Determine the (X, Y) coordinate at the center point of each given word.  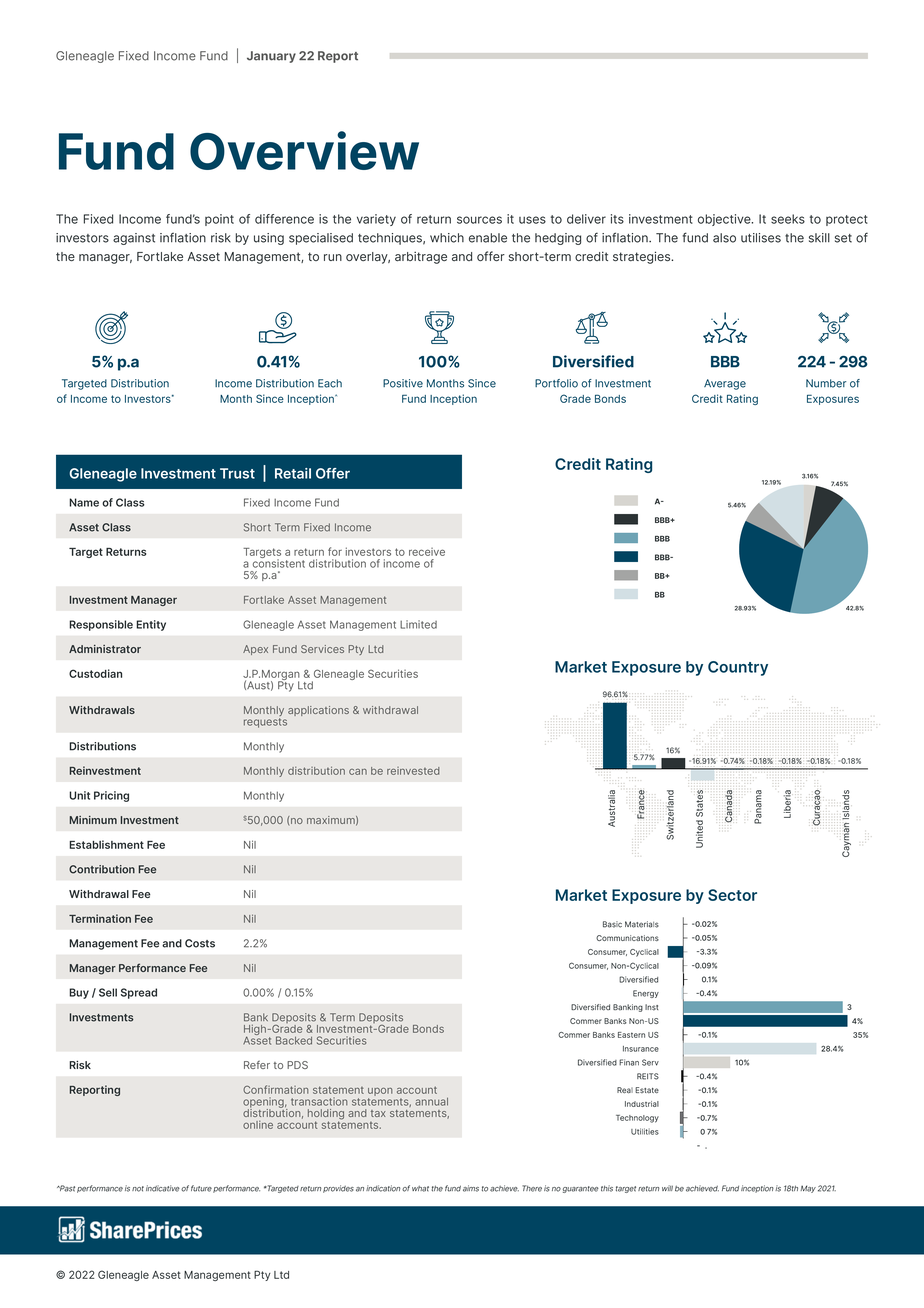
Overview (304, 150)
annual (431, 1102)
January (271, 57)
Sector (732, 895)
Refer (257, 1064)
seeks (788, 219)
